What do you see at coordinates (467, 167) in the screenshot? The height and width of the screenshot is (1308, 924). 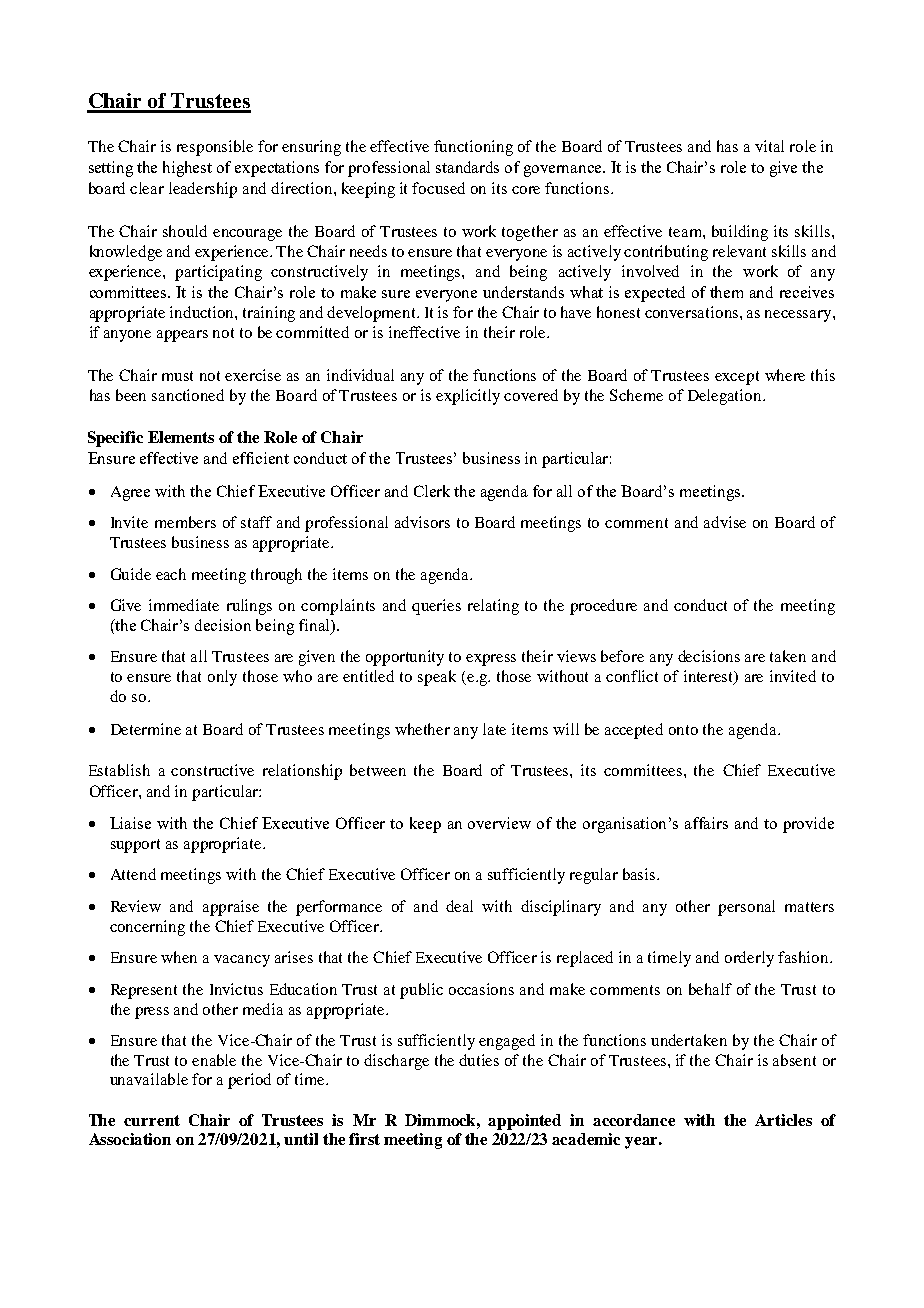 I see `standards` at bounding box center [467, 167].
